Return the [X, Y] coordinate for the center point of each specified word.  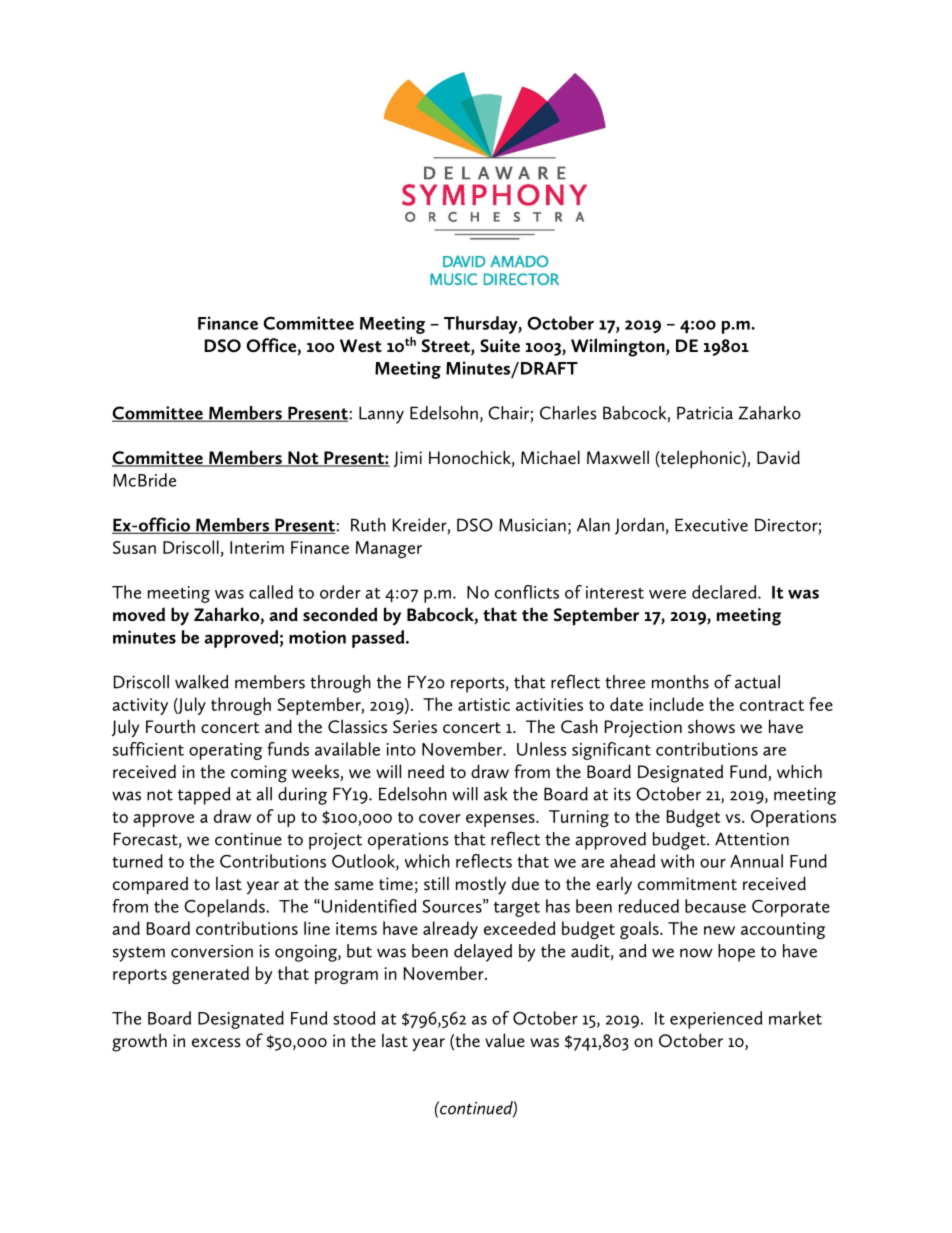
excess [216, 1042]
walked [202, 682]
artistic [484, 704]
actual [757, 682]
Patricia [705, 413]
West [361, 345]
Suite [500, 345]
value [505, 1040]
